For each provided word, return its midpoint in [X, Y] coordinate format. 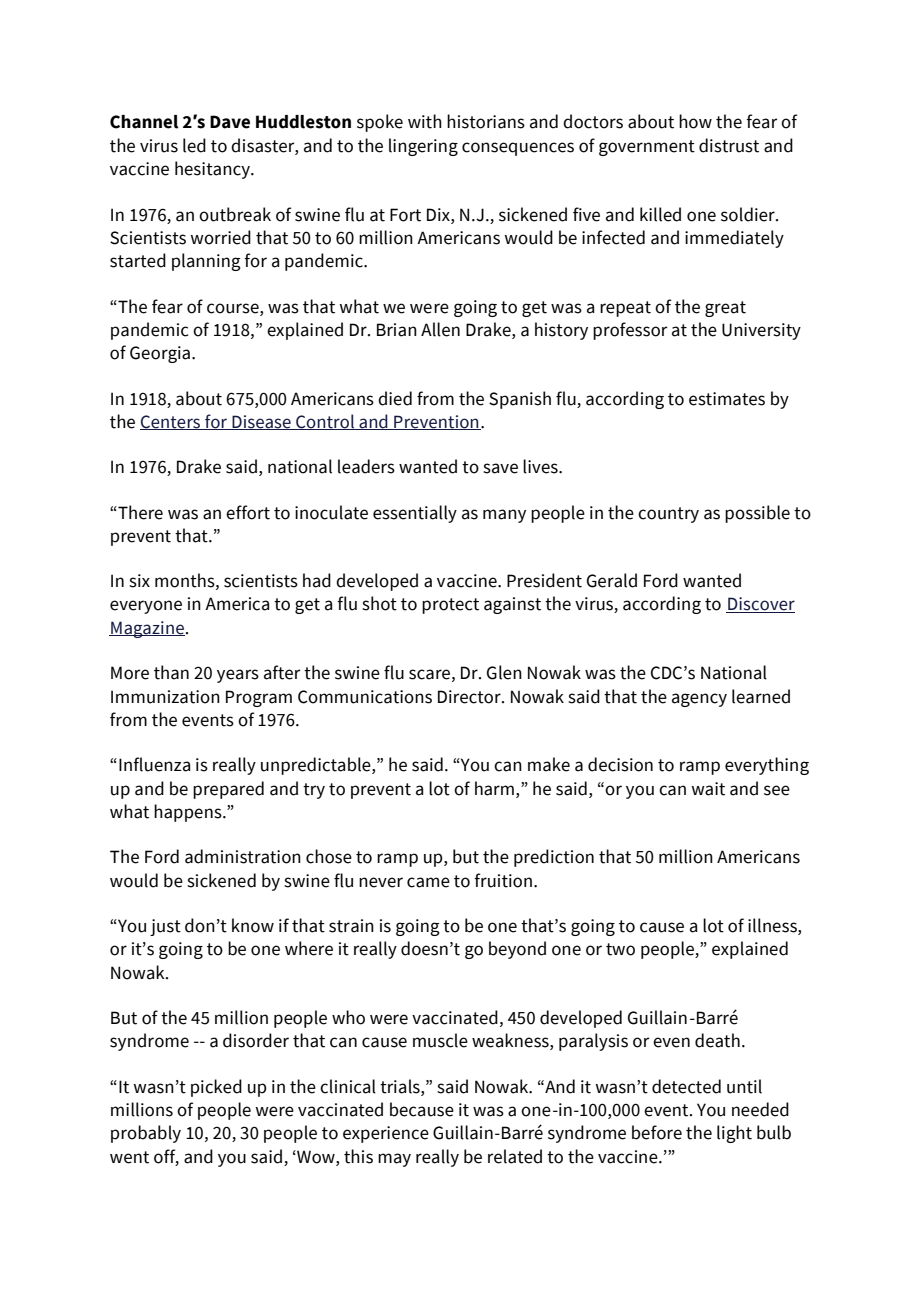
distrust [729, 145]
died [395, 398]
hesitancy [213, 170]
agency [699, 700]
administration [243, 856]
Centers [171, 422]
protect [450, 606]
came [428, 882]
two [620, 949]
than [171, 672]
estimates [727, 399]
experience [386, 1134]
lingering [423, 147]
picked [216, 1088]
